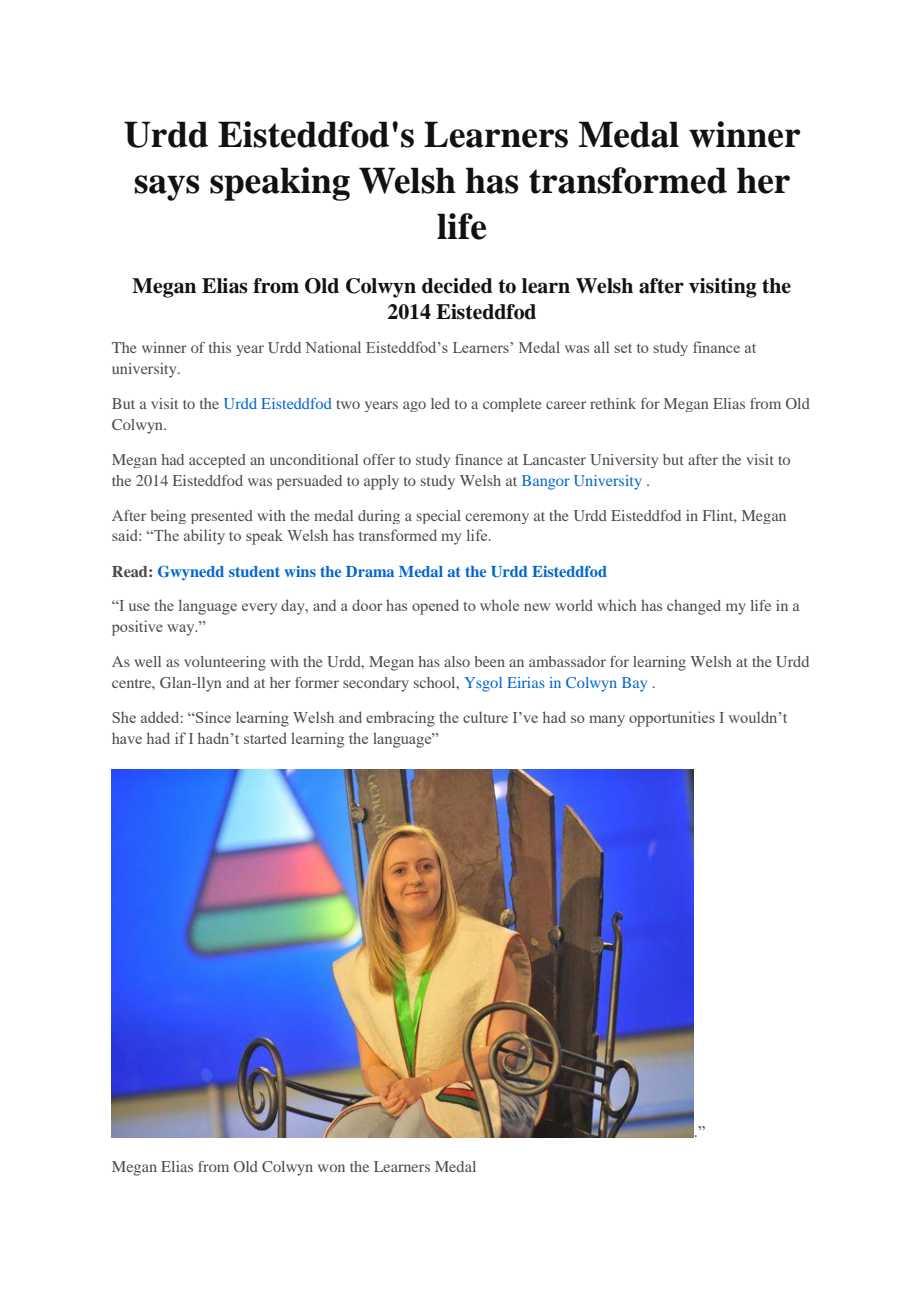 The image size is (924, 1308). I want to click on started, so click(265, 738).
